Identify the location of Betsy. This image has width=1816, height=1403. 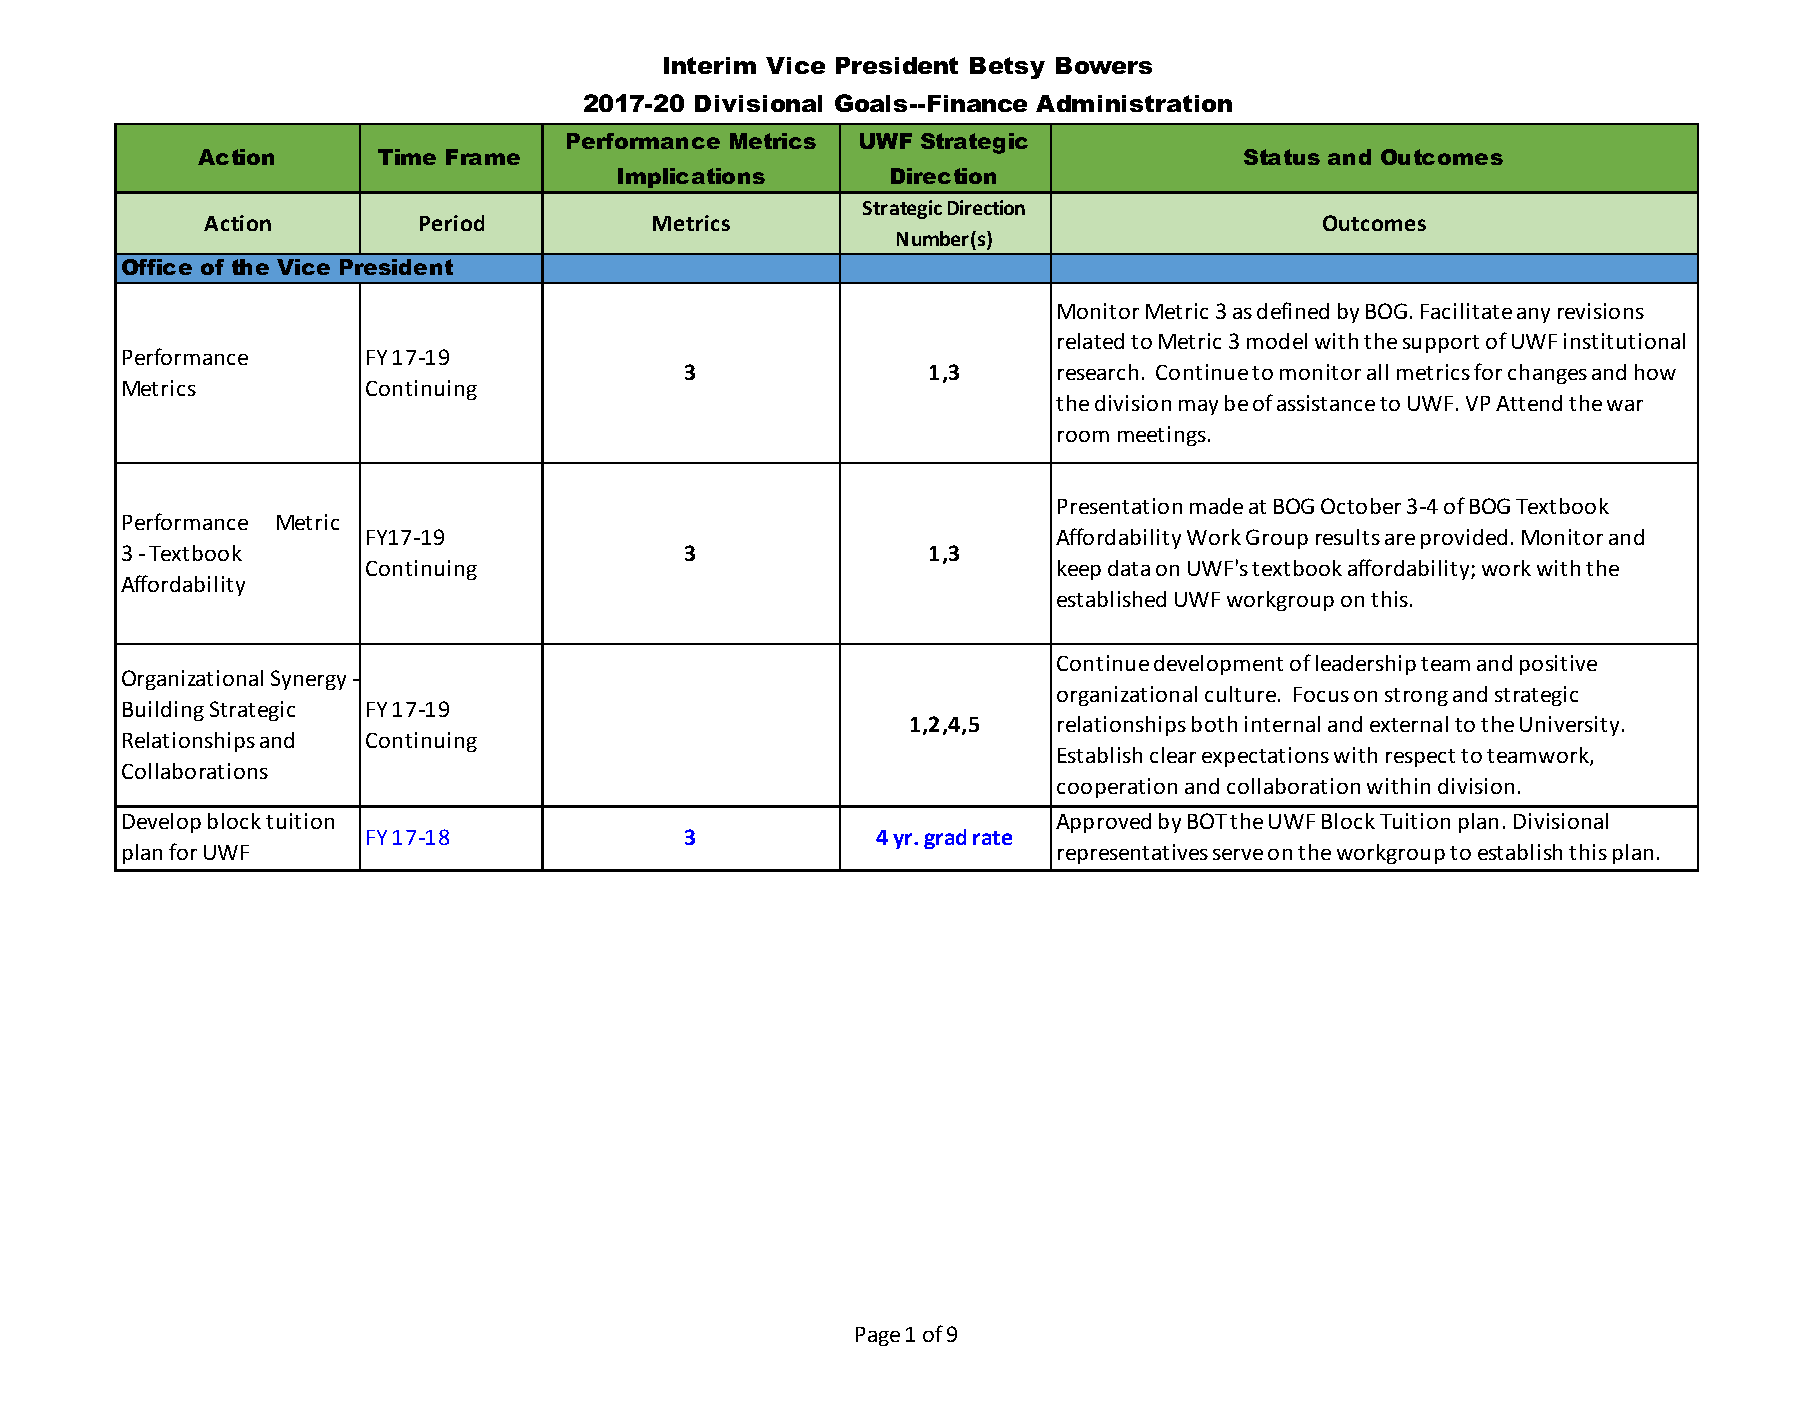
(1007, 68).
